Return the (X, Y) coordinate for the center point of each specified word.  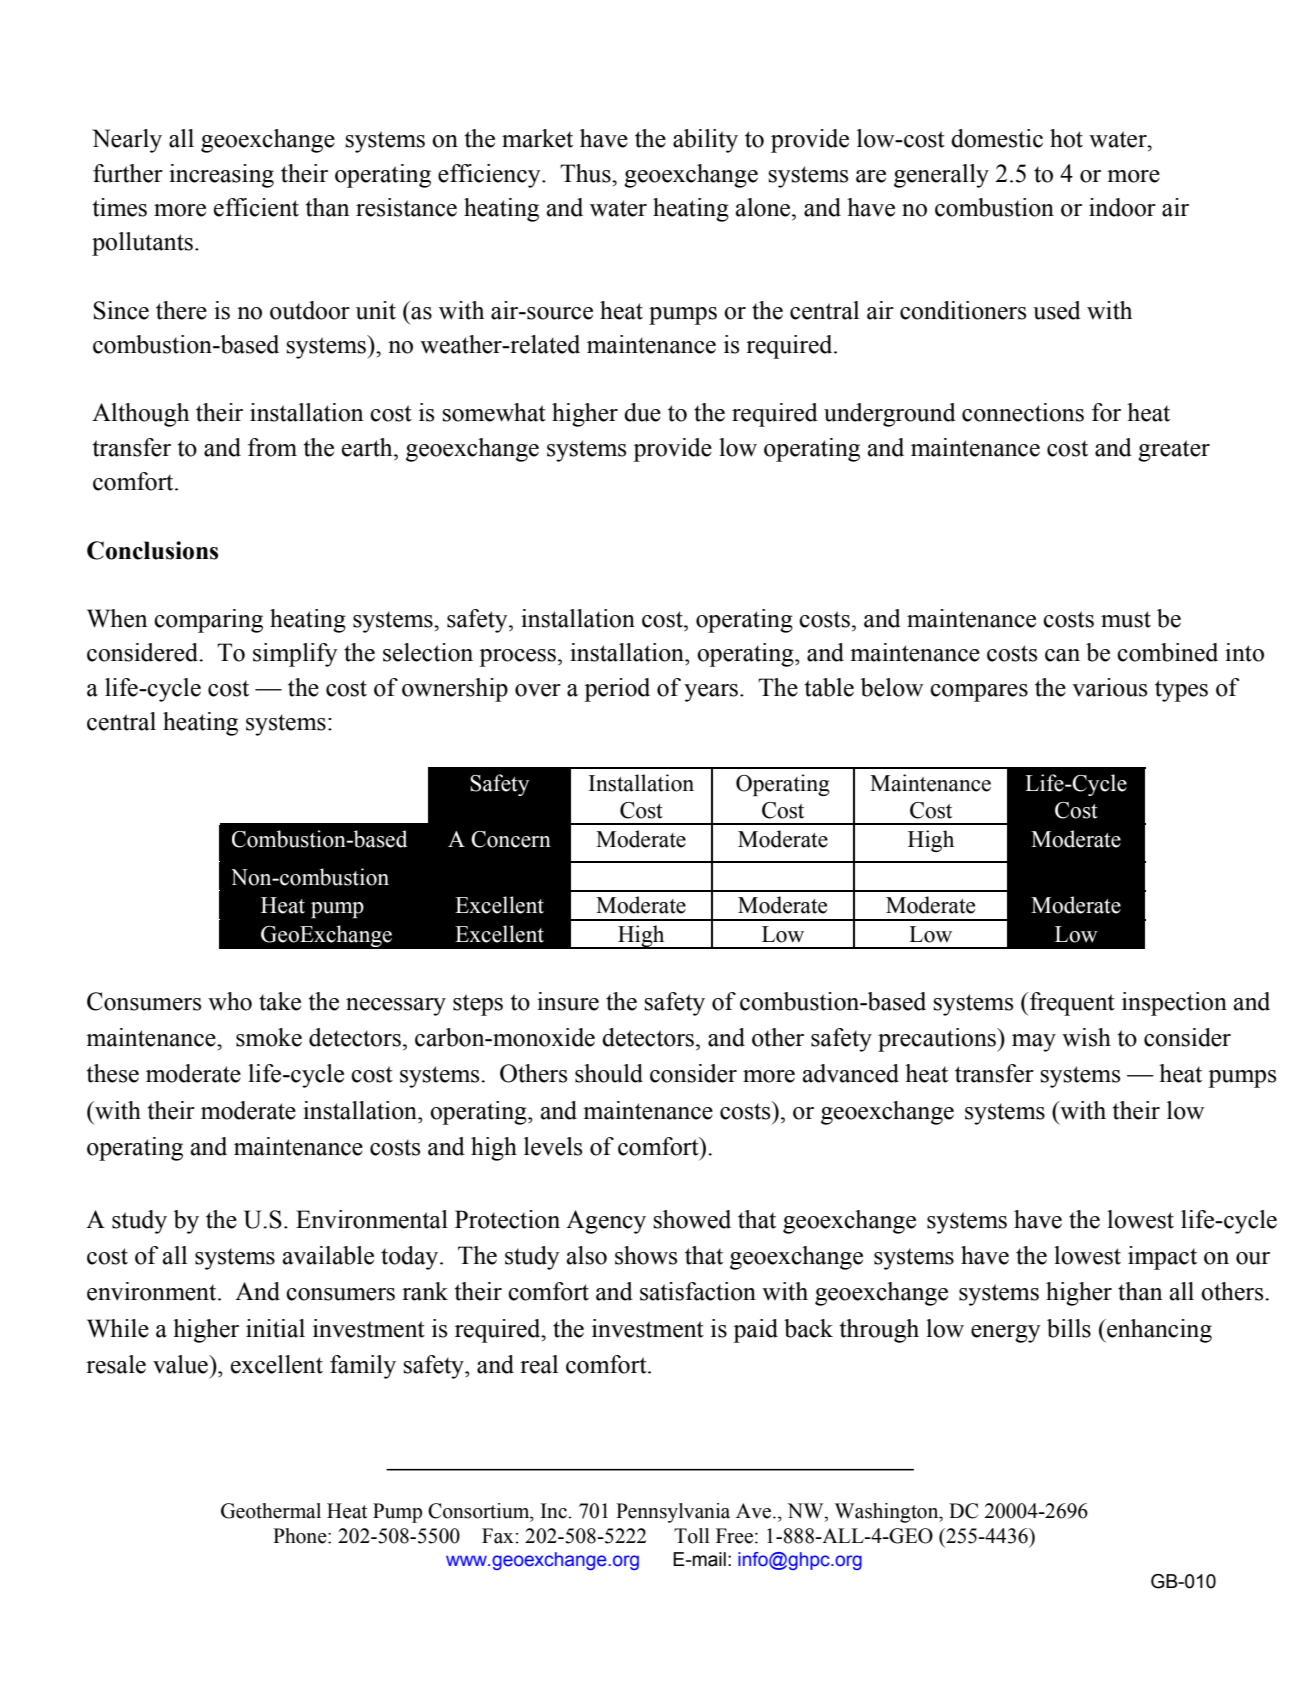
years (711, 693)
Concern (511, 839)
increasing (221, 176)
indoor (1122, 207)
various (1109, 687)
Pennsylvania (673, 1513)
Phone (301, 1536)
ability (705, 141)
